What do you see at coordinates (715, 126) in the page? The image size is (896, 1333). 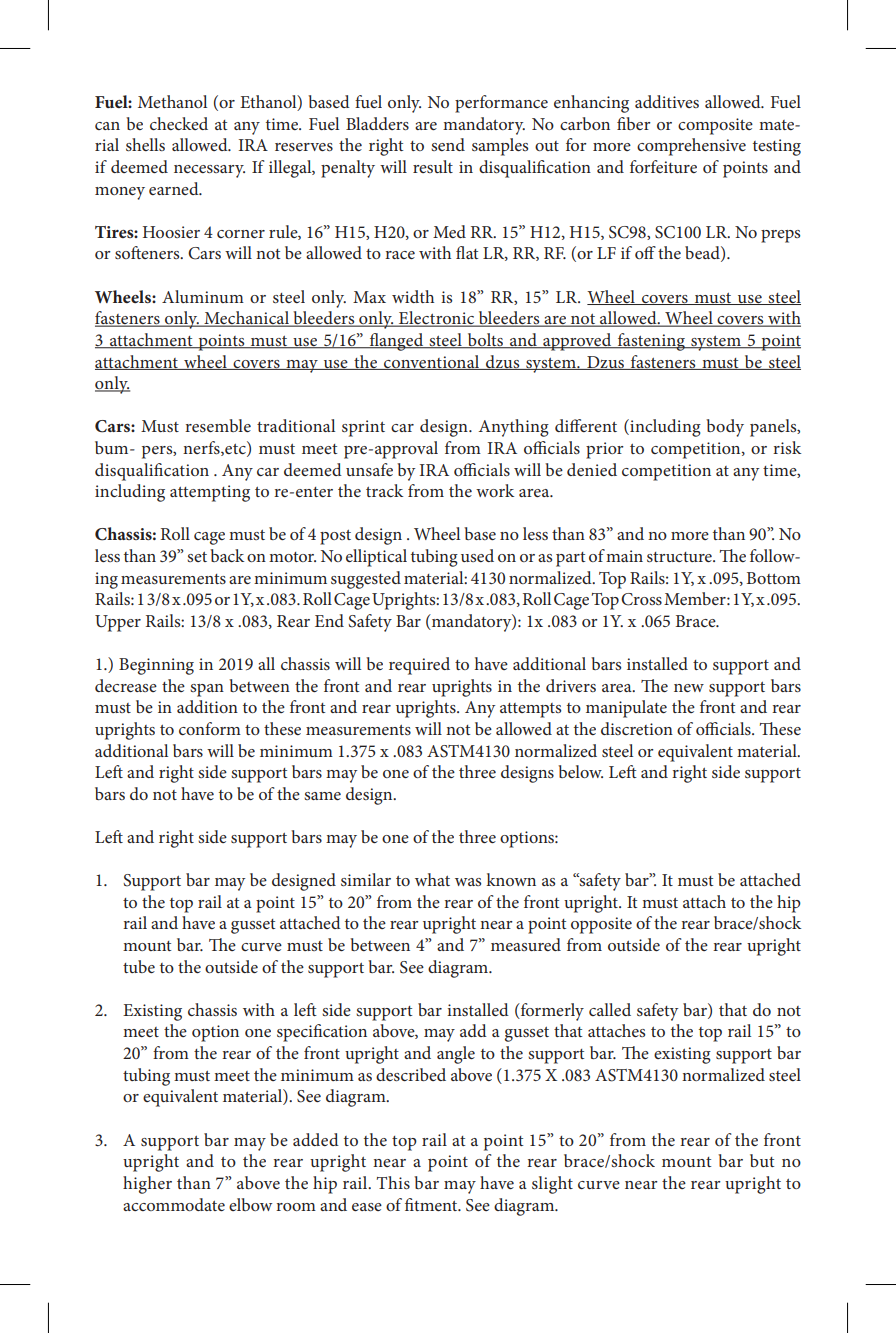 I see `composite` at bounding box center [715, 126].
